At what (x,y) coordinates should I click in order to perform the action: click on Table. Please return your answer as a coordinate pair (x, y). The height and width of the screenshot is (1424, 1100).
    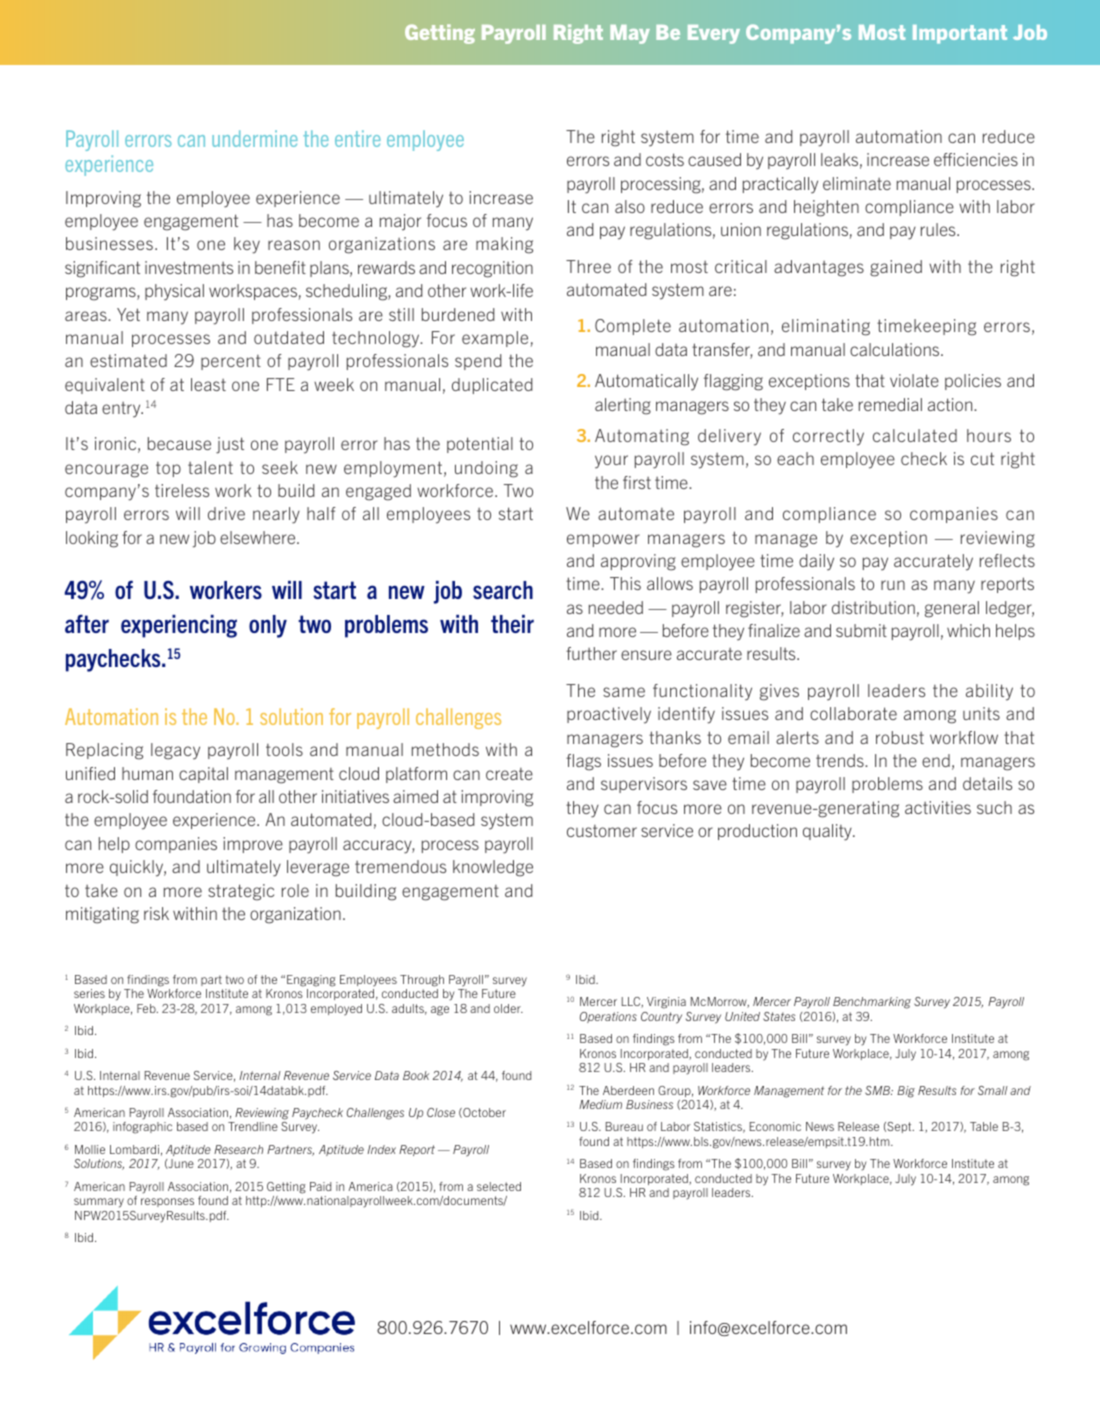
    Looking at the image, I should click on (984, 1126).
